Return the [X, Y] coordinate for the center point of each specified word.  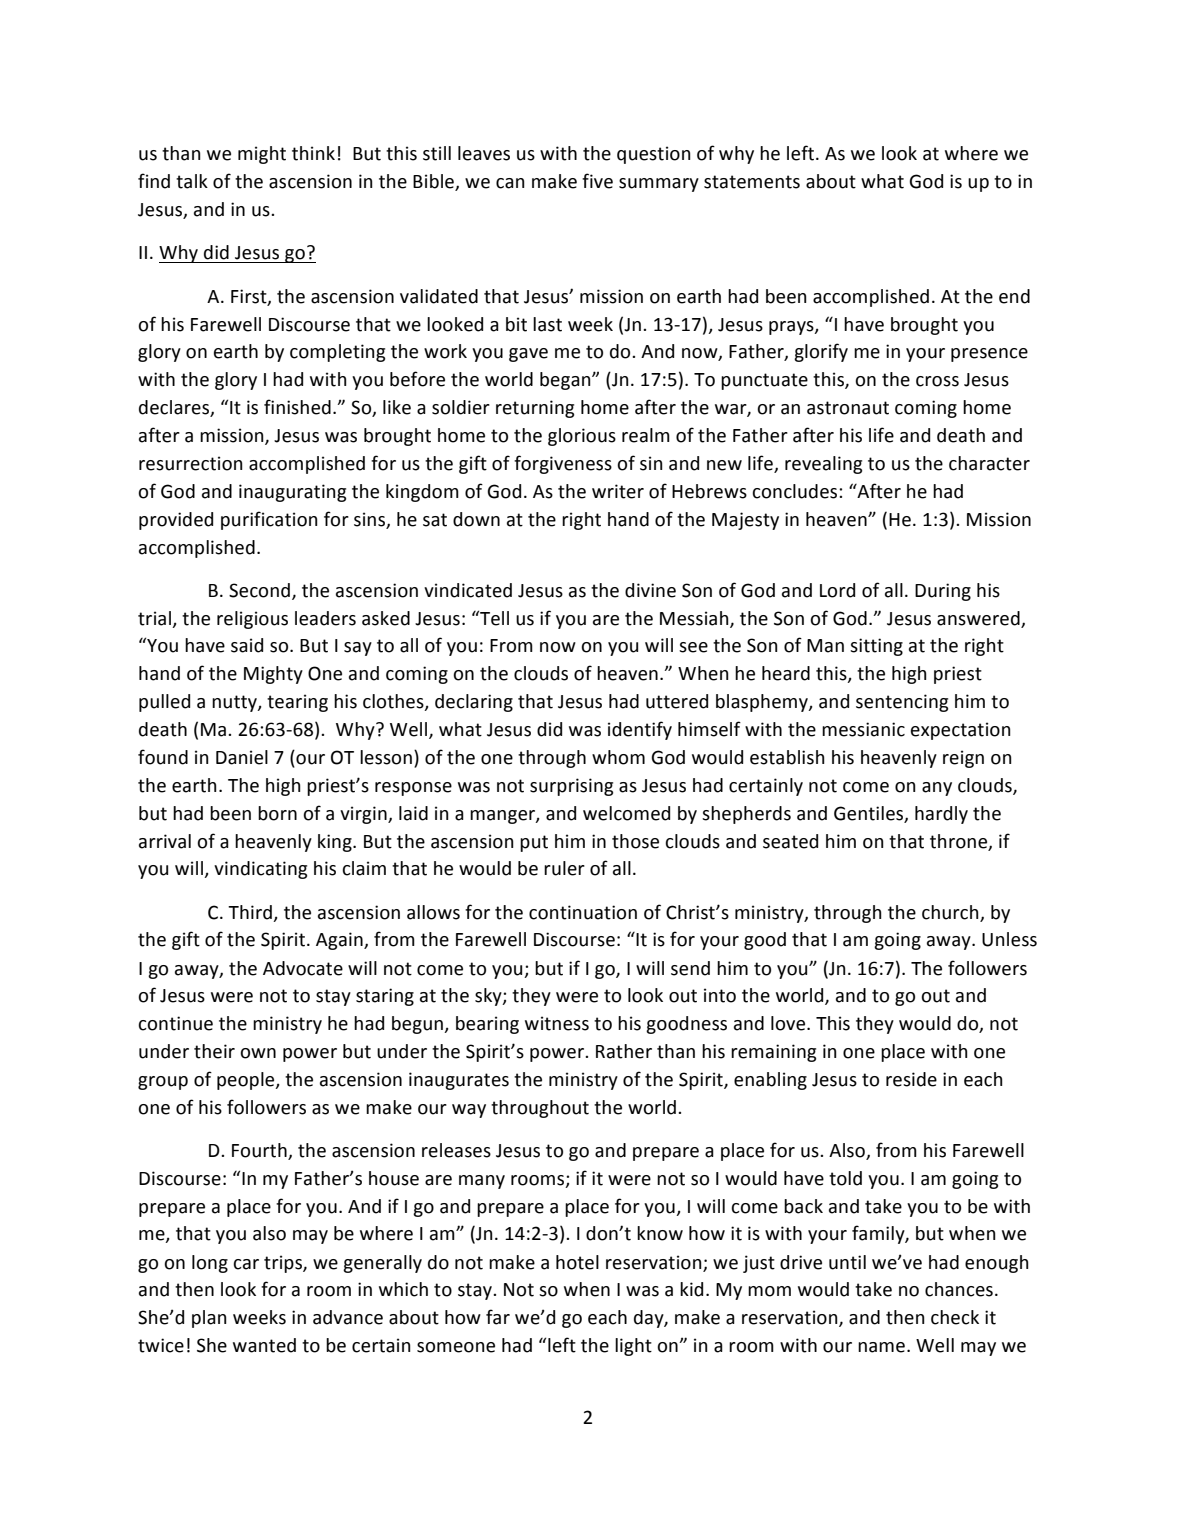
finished [297, 407]
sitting [876, 647]
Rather [624, 1051]
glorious [582, 437]
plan [209, 1319]
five [597, 181]
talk [192, 181]
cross [937, 381]
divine [650, 590]
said [247, 645]
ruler [564, 868]
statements [752, 182]
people [247, 1081]
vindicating [260, 870]
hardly [941, 815]
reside [911, 1079]
